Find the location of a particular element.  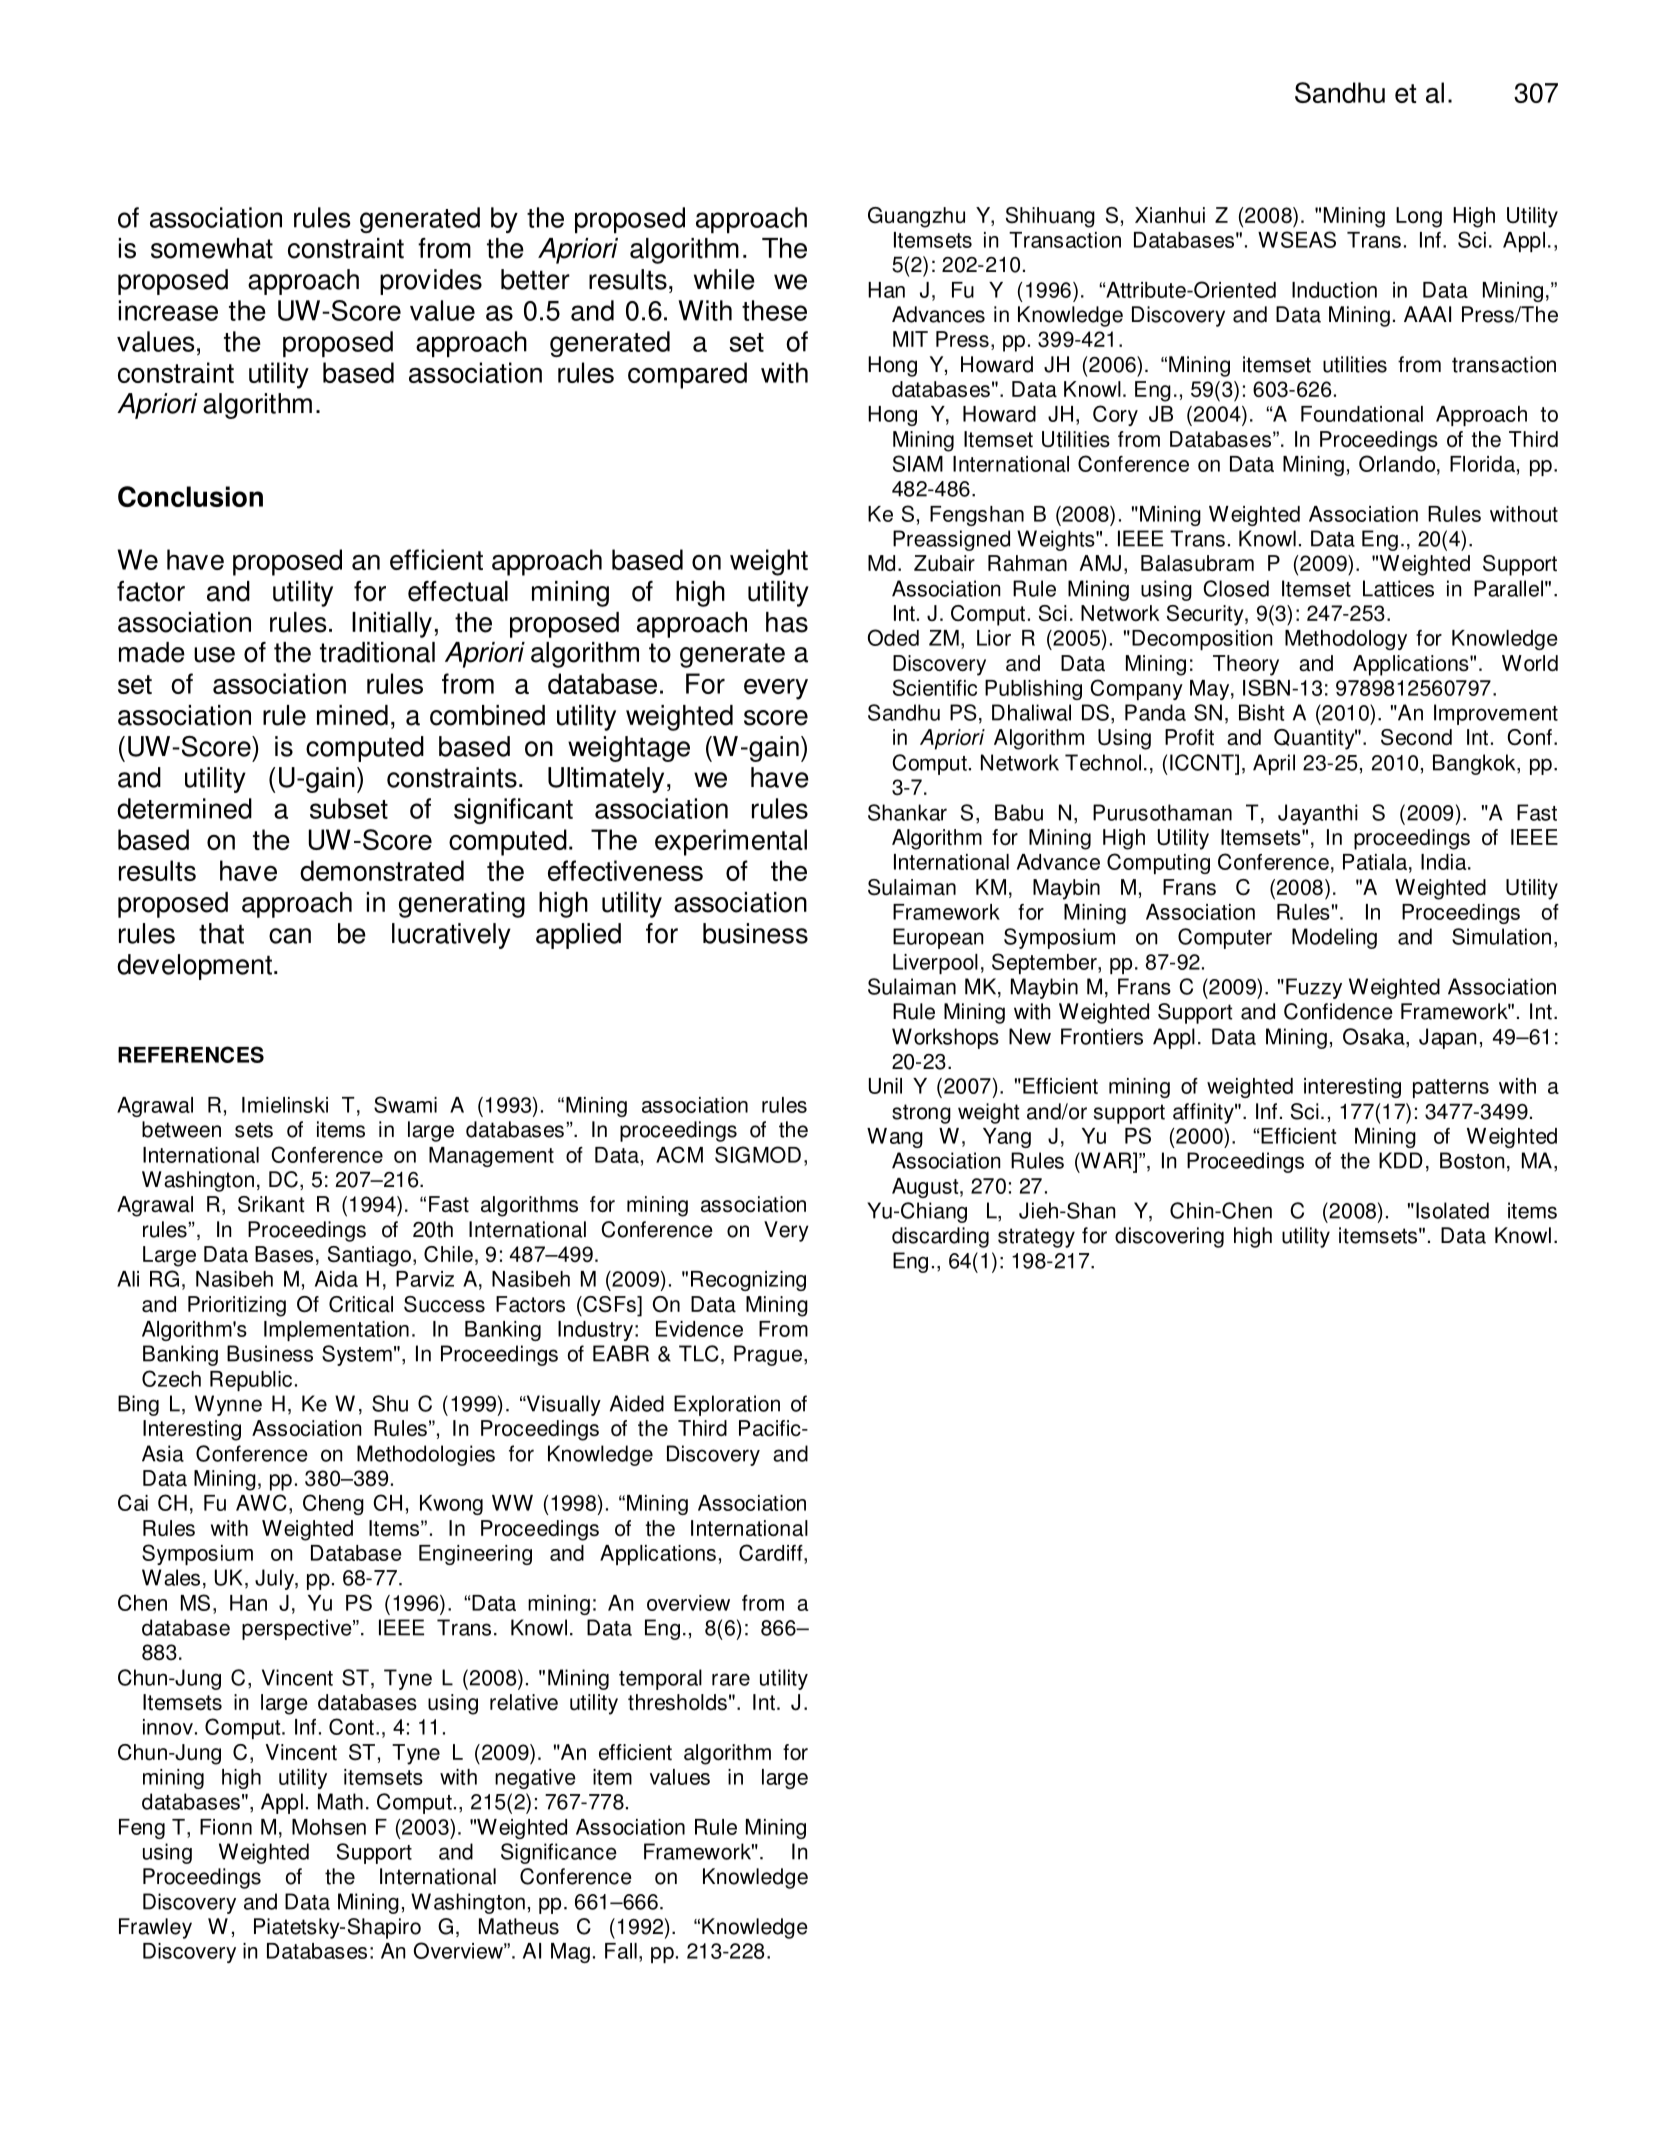

rare is located at coordinates (731, 1679).
